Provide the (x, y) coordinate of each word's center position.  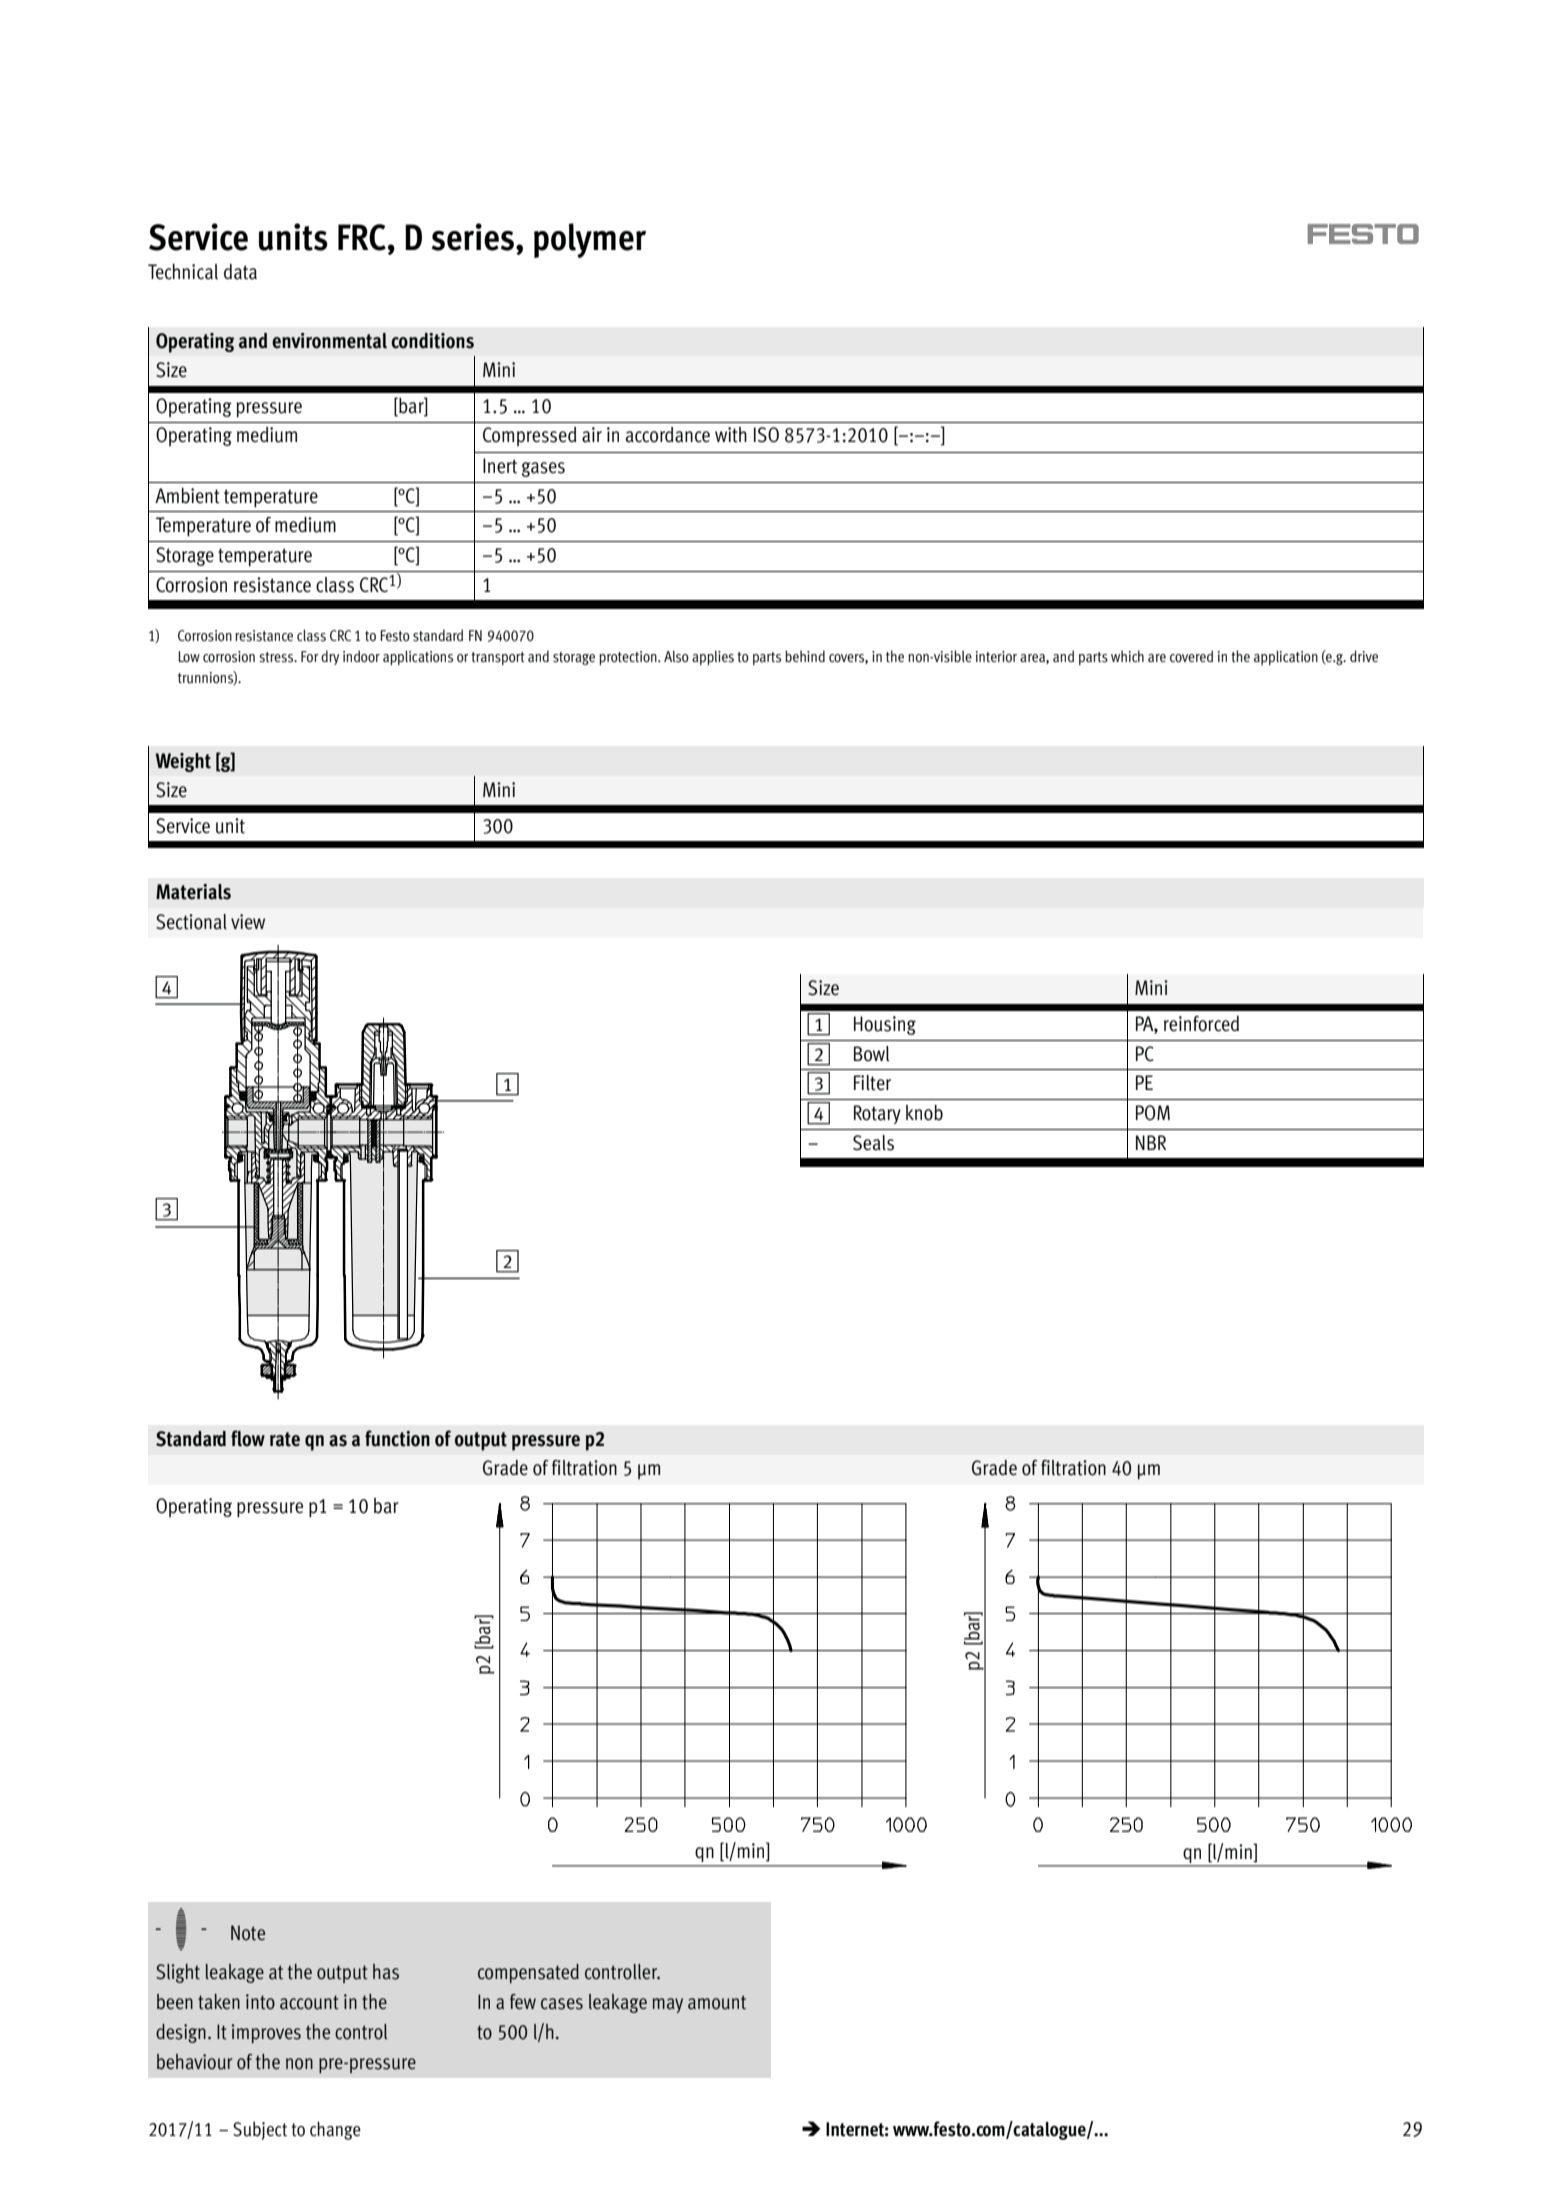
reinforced (1201, 1024)
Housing (885, 1025)
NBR (1151, 1142)
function (397, 1438)
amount (717, 2002)
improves (266, 2034)
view (248, 921)
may (667, 2005)
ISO (766, 435)
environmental (329, 341)
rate (285, 1439)
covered (1191, 656)
